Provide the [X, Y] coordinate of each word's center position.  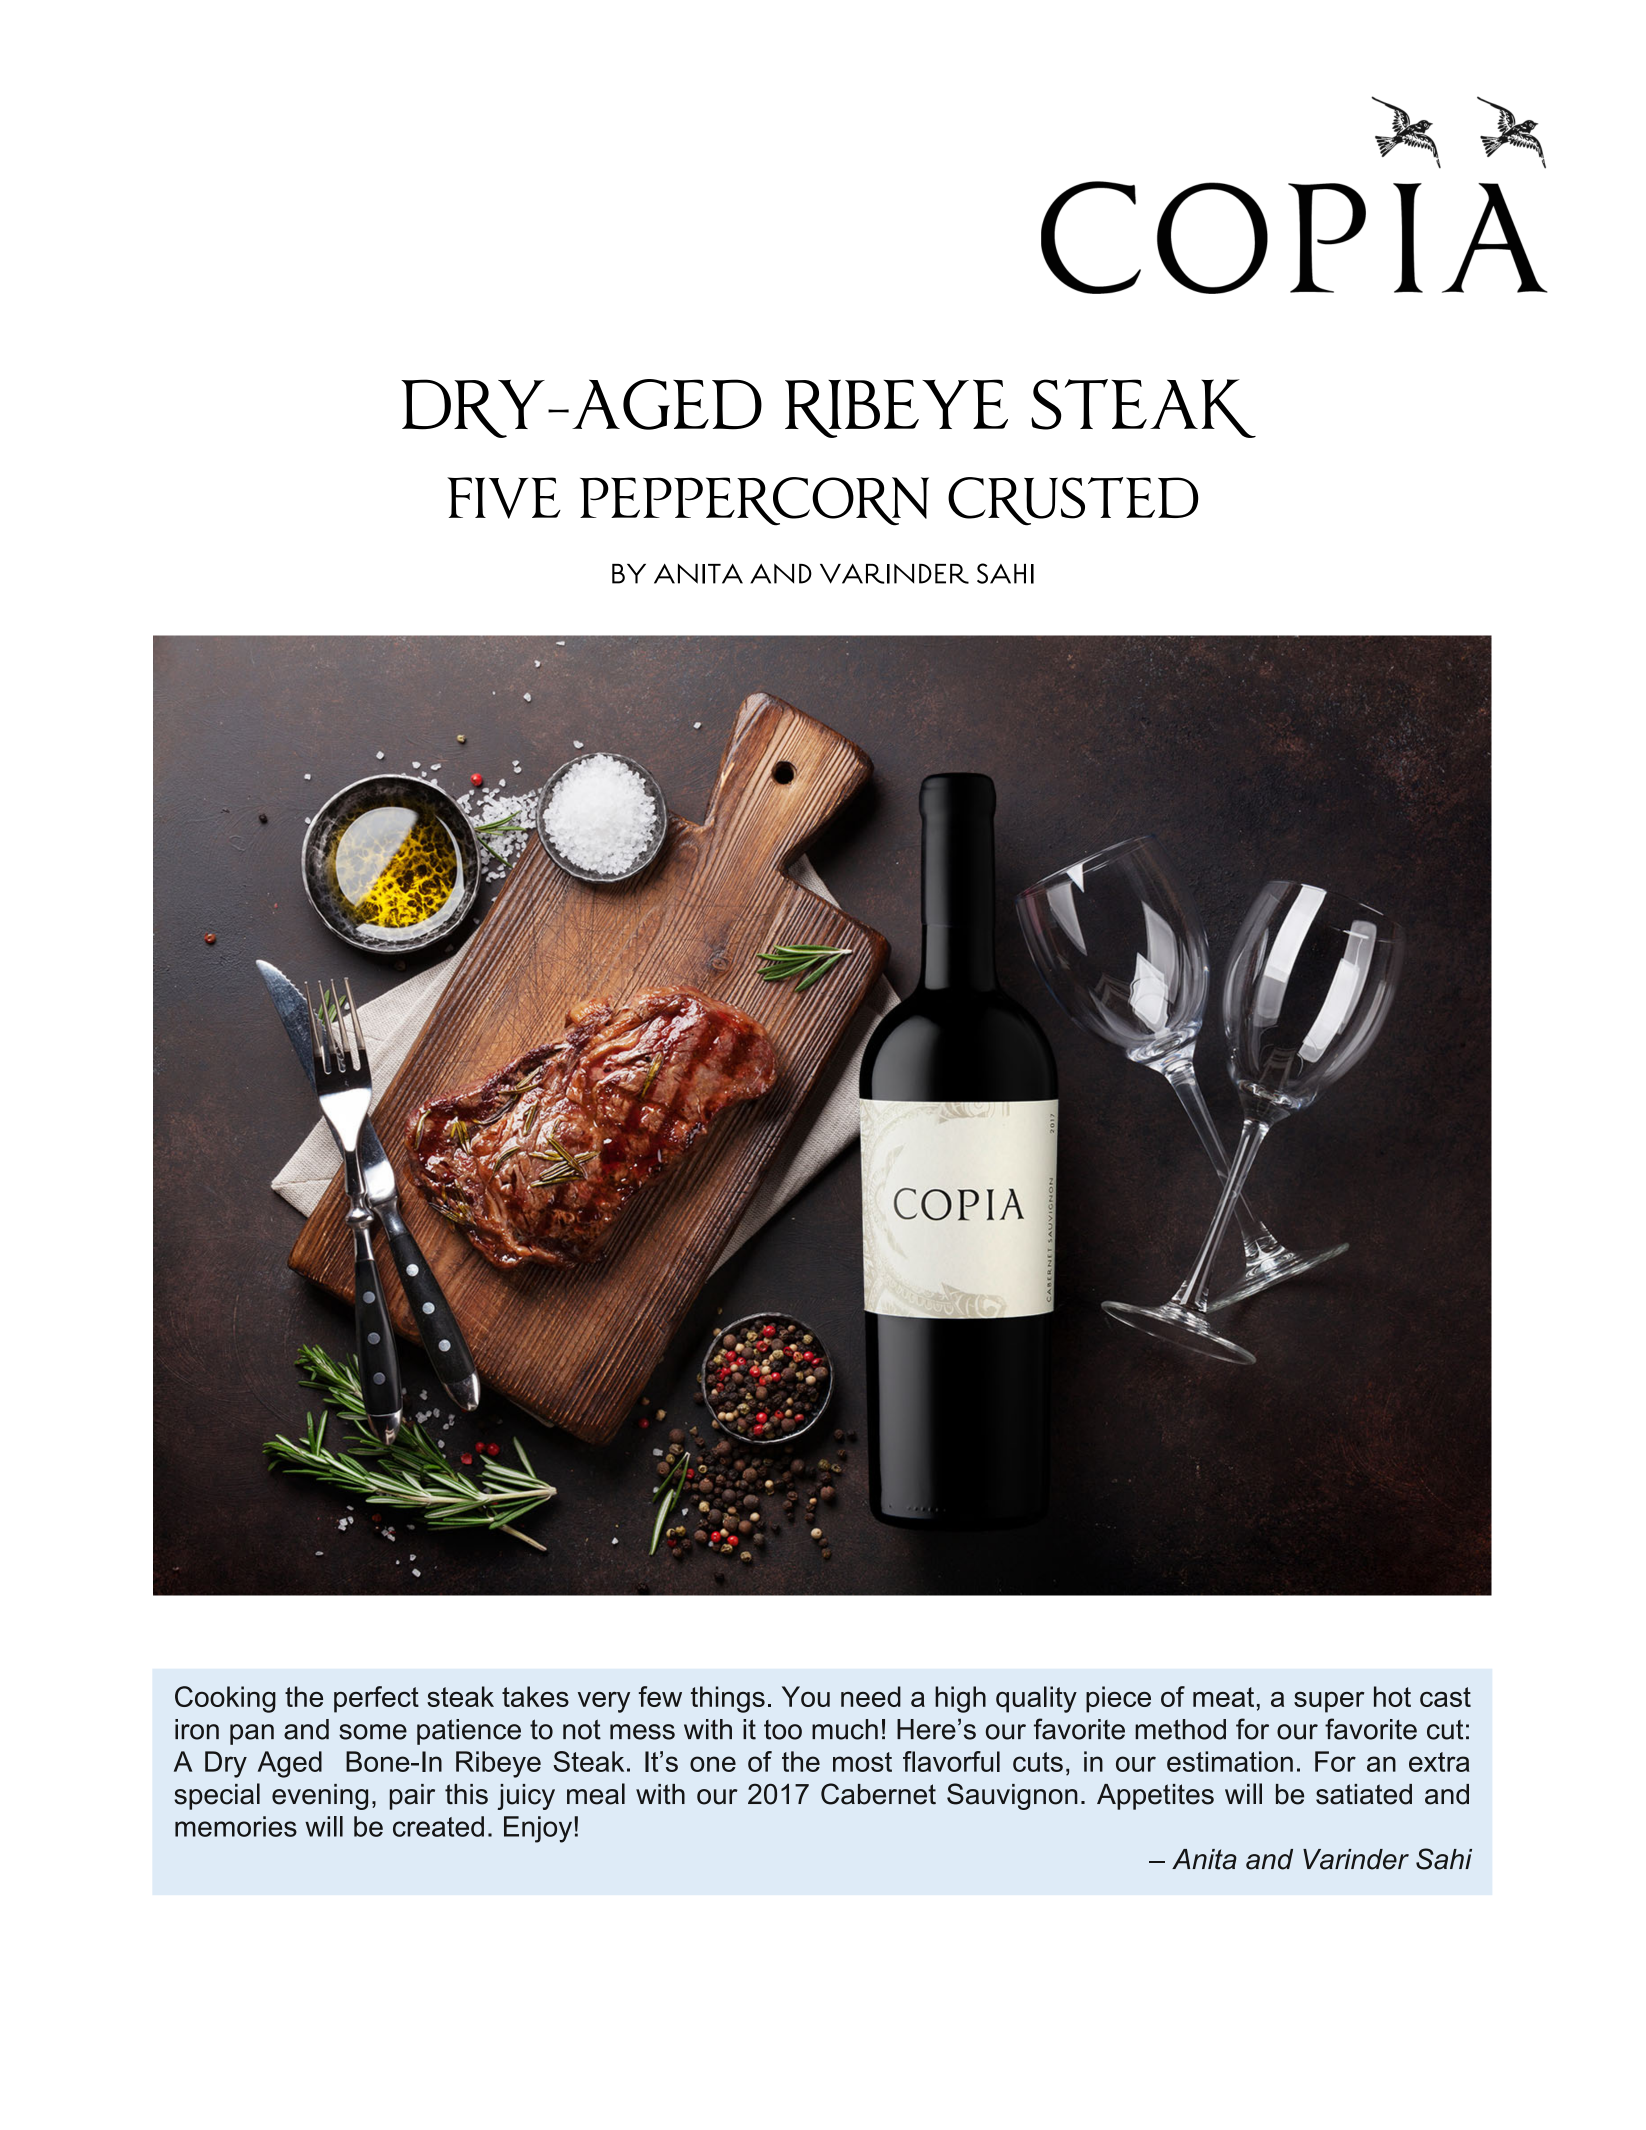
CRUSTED [1073, 501]
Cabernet [878, 1794]
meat [1223, 1697]
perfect [376, 1699]
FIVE [504, 498]
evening [320, 1797]
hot [1392, 1696]
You [806, 1696]
